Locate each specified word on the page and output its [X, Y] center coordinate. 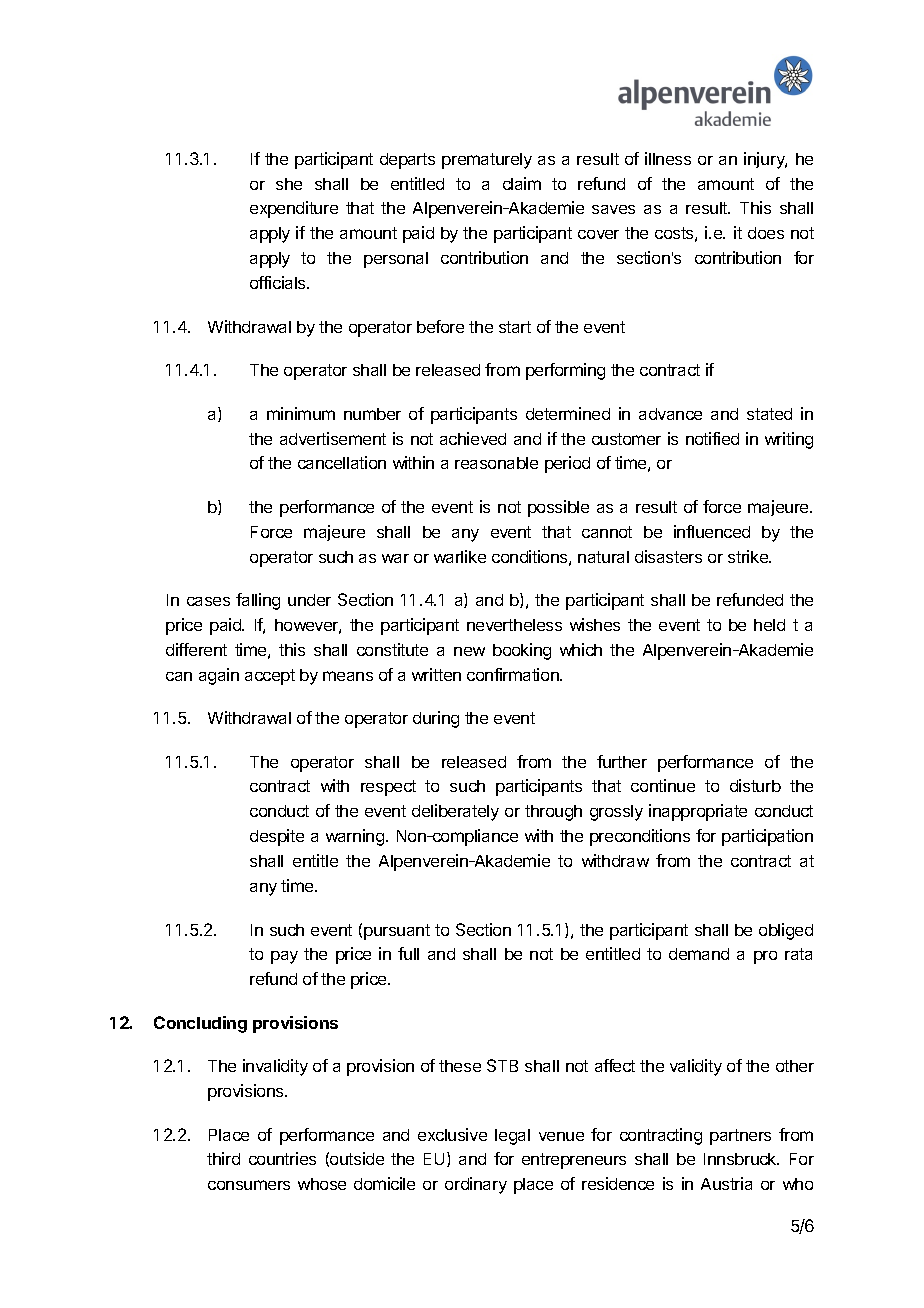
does [766, 233]
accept [270, 677]
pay [284, 957]
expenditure [294, 209]
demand [699, 954]
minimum [301, 413]
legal [512, 1137]
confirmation [514, 674]
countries [282, 1158]
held [769, 625]
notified [712, 438]
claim [522, 183]
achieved [473, 438]
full [408, 953]
